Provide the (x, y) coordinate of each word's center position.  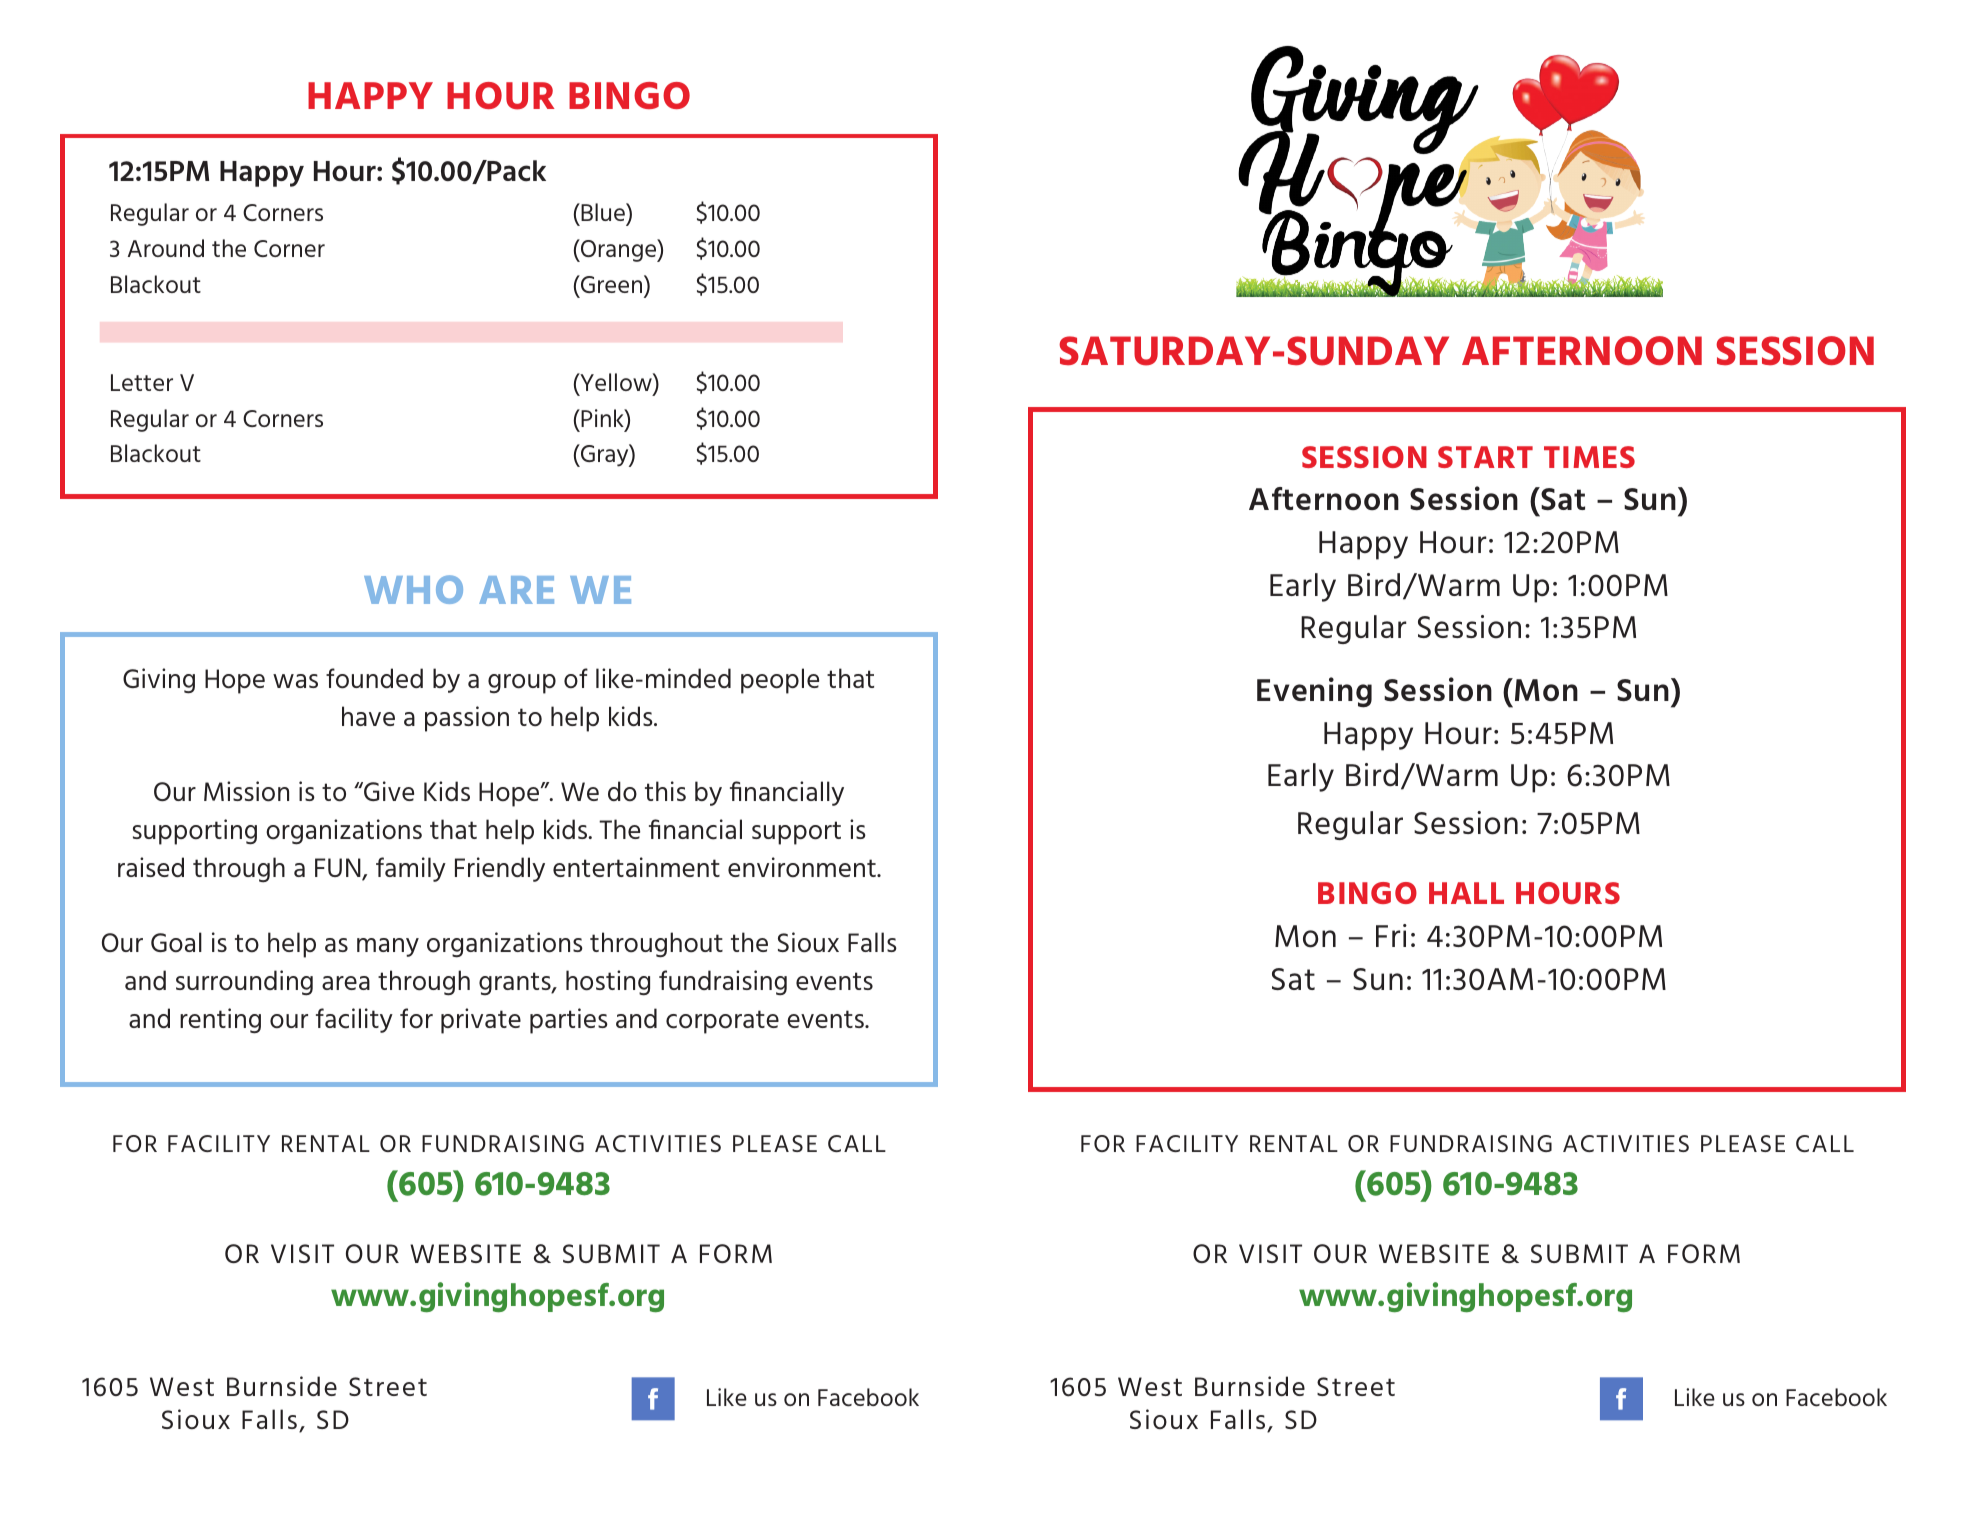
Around (166, 248)
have (368, 716)
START (1485, 457)
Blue (603, 212)
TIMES (1589, 457)
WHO (413, 589)
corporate (722, 1022)
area (346, 983)
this (665, 791)
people (780, 681)
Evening (1314, 692)
